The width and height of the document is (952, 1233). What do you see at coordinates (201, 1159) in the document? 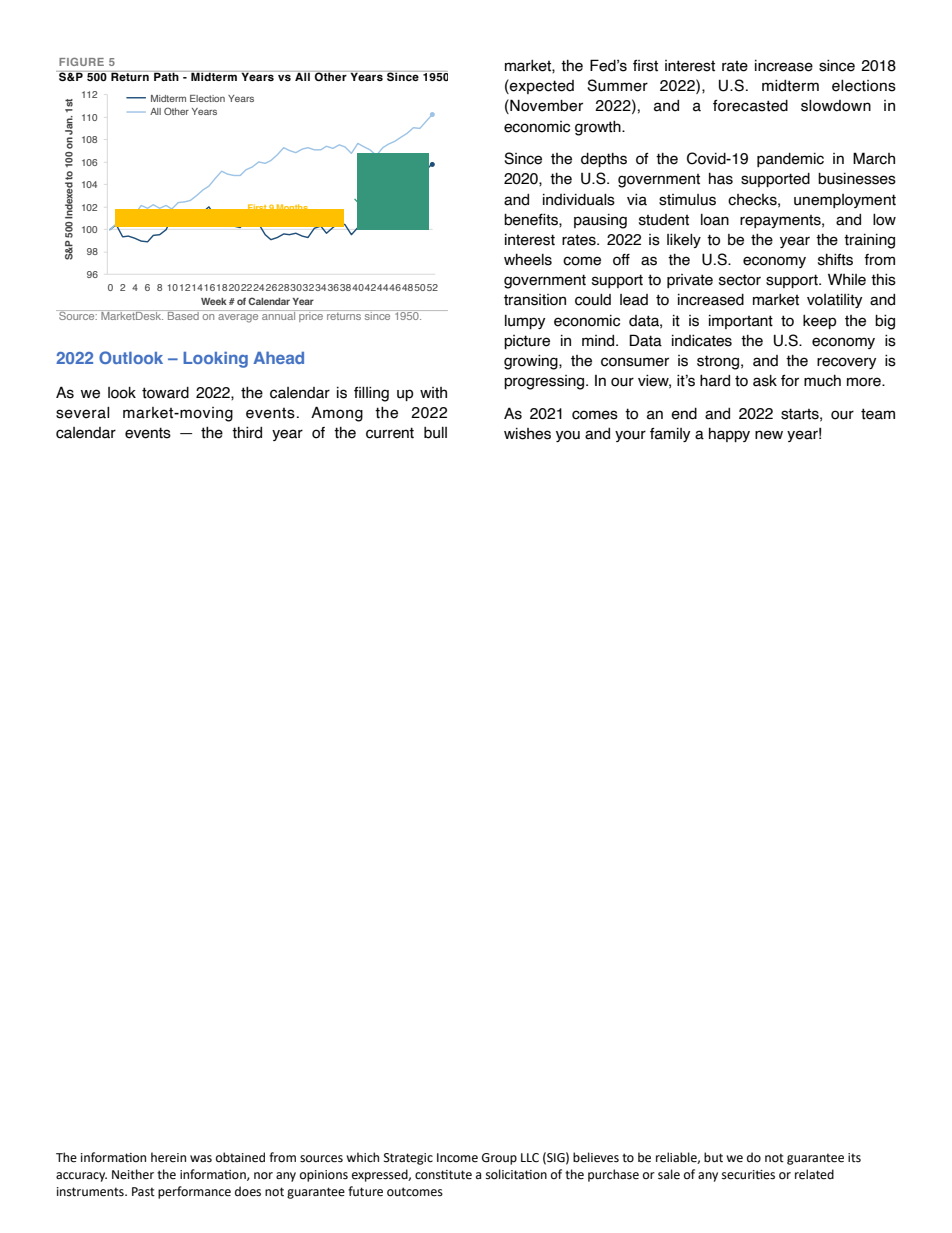
I see `was` at bounding box center [201, 1159].
